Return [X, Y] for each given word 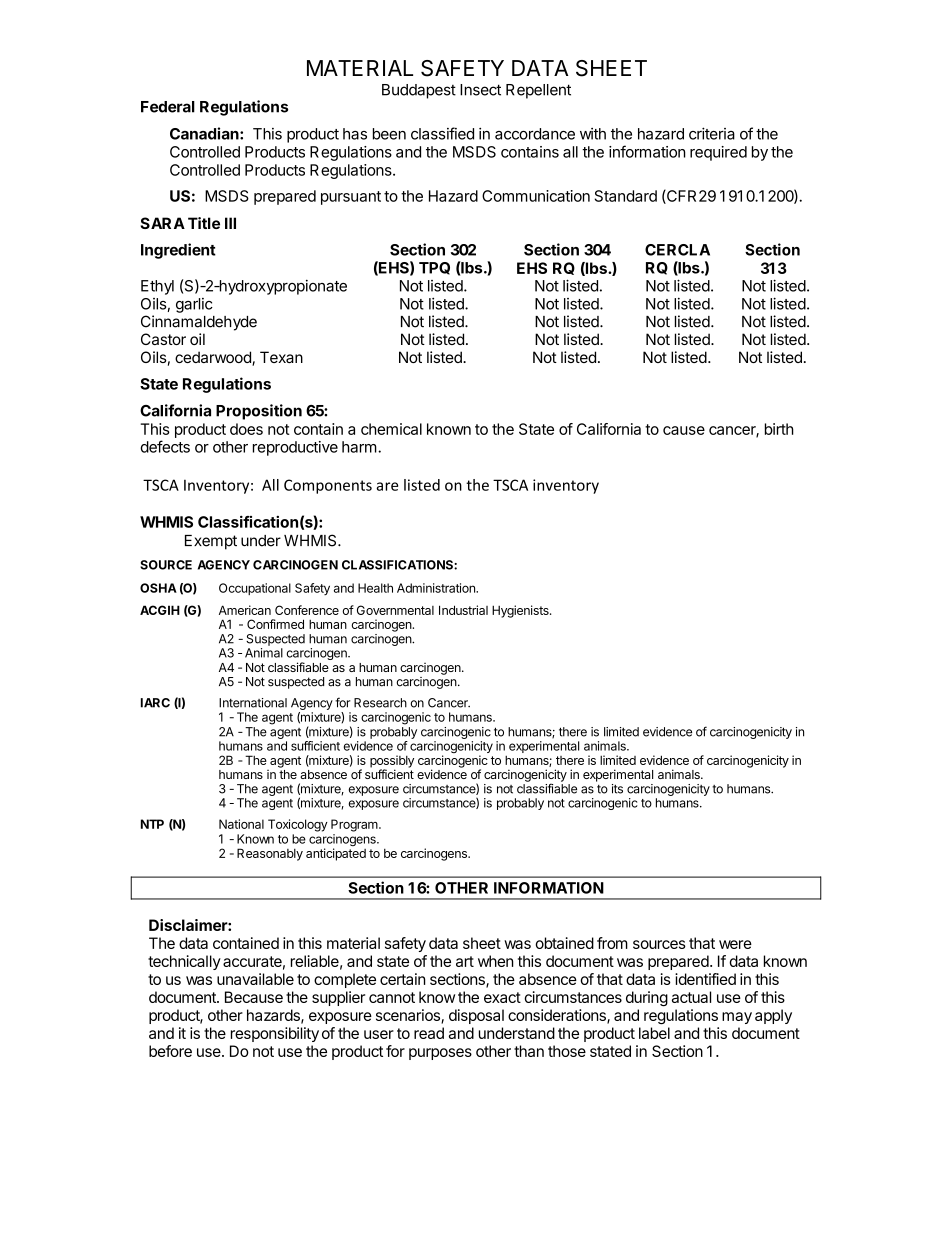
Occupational [255, 589]
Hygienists [521, 611]
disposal [476, 1016]
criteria [712, 133]
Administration [437, 588]
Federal [168, 107]
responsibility [275, 1034]
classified [442, 133]
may [737, 1018]
